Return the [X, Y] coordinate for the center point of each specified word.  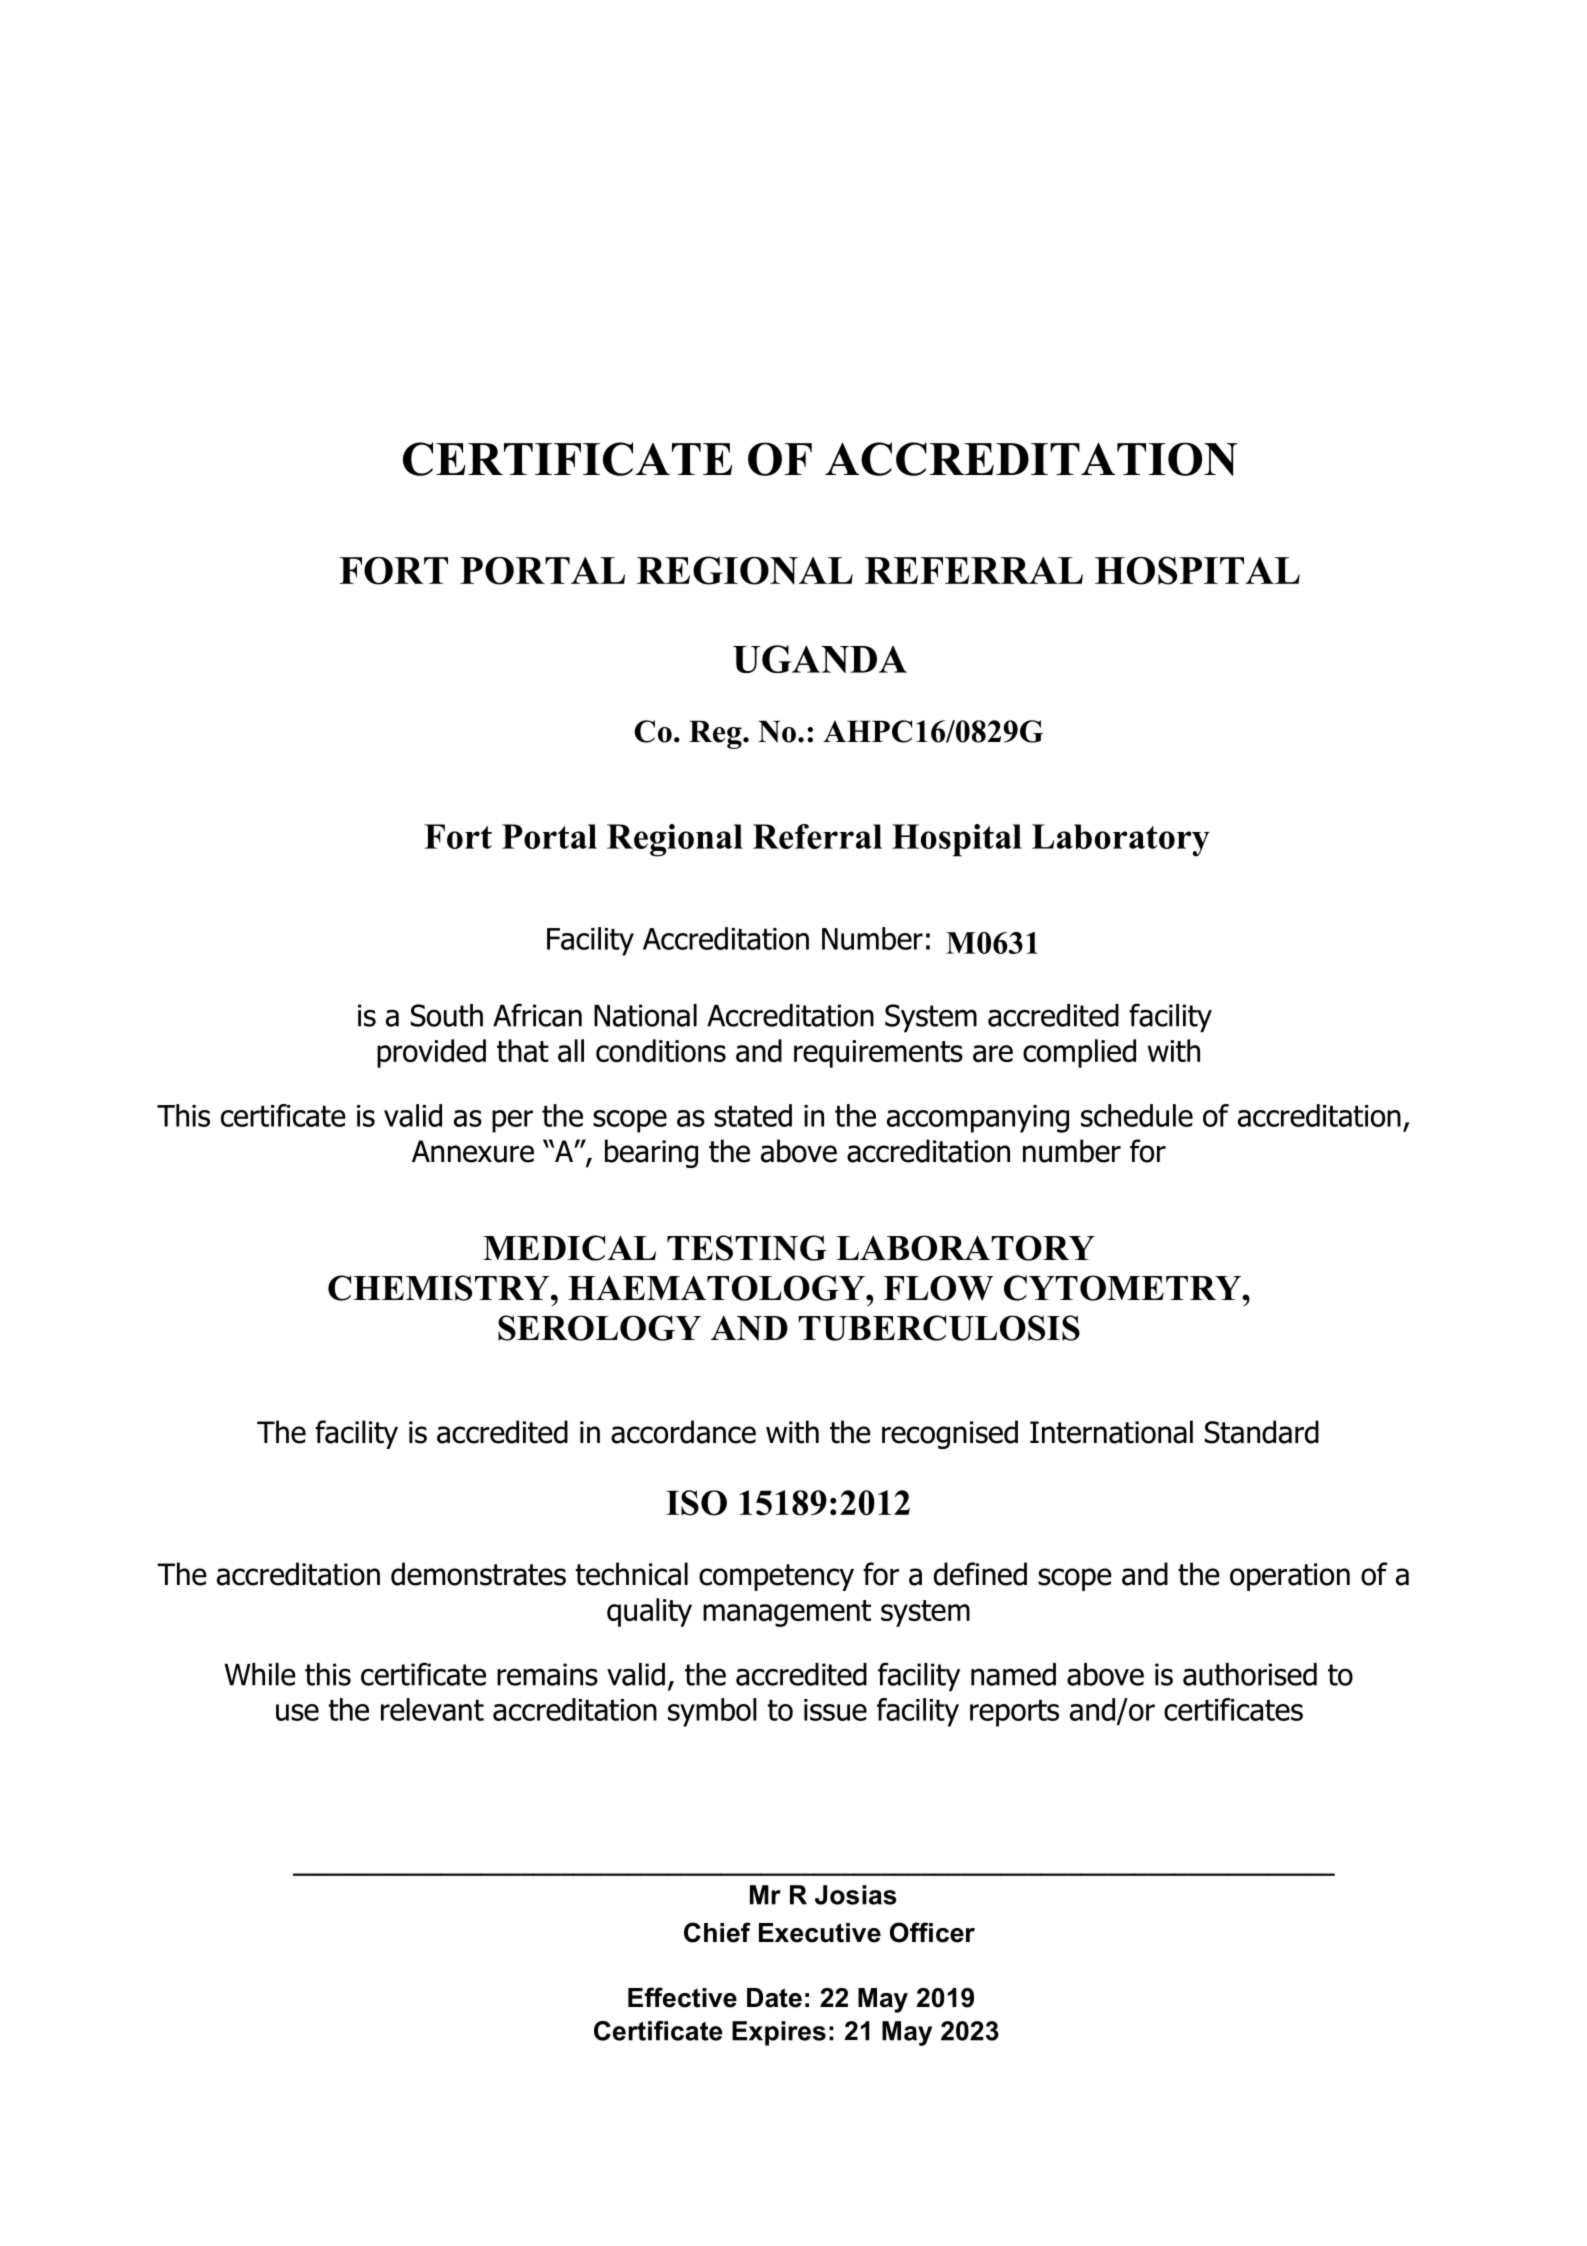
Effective [682, 1997]
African [537, 1015]
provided [431, 1053]
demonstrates [478, 1574]
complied [1079, 1053]
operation [1290, 1577]
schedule [1137, 1115]
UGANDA [820, 659]
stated [753, 1115]
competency [776, 1577]
